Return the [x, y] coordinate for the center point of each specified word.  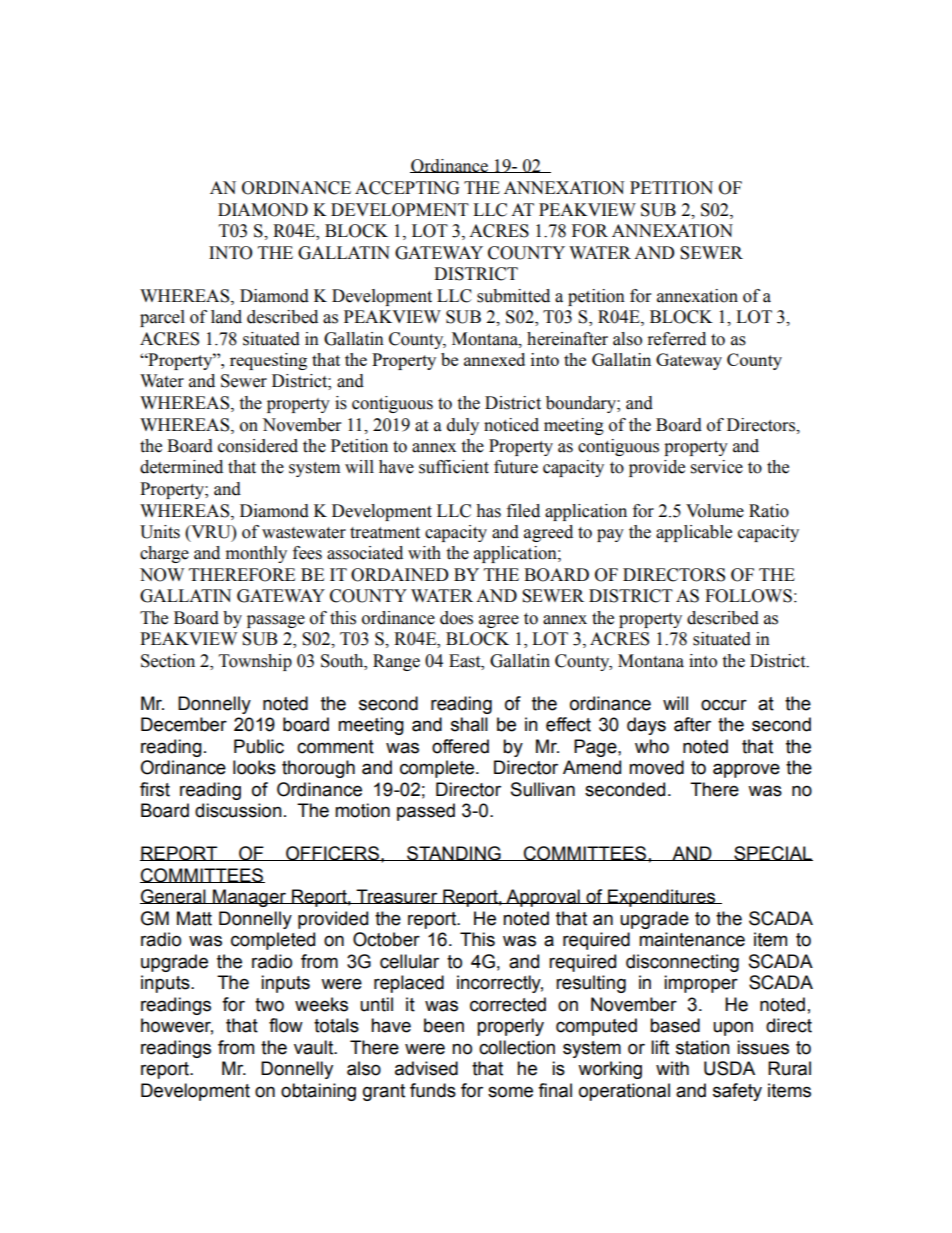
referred [677, 339]
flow [286, 1025]
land [226, 317]
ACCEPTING [407, 188]
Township [255, 662]
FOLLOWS [748, 596]
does [456, 618]
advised [426, 1068]
